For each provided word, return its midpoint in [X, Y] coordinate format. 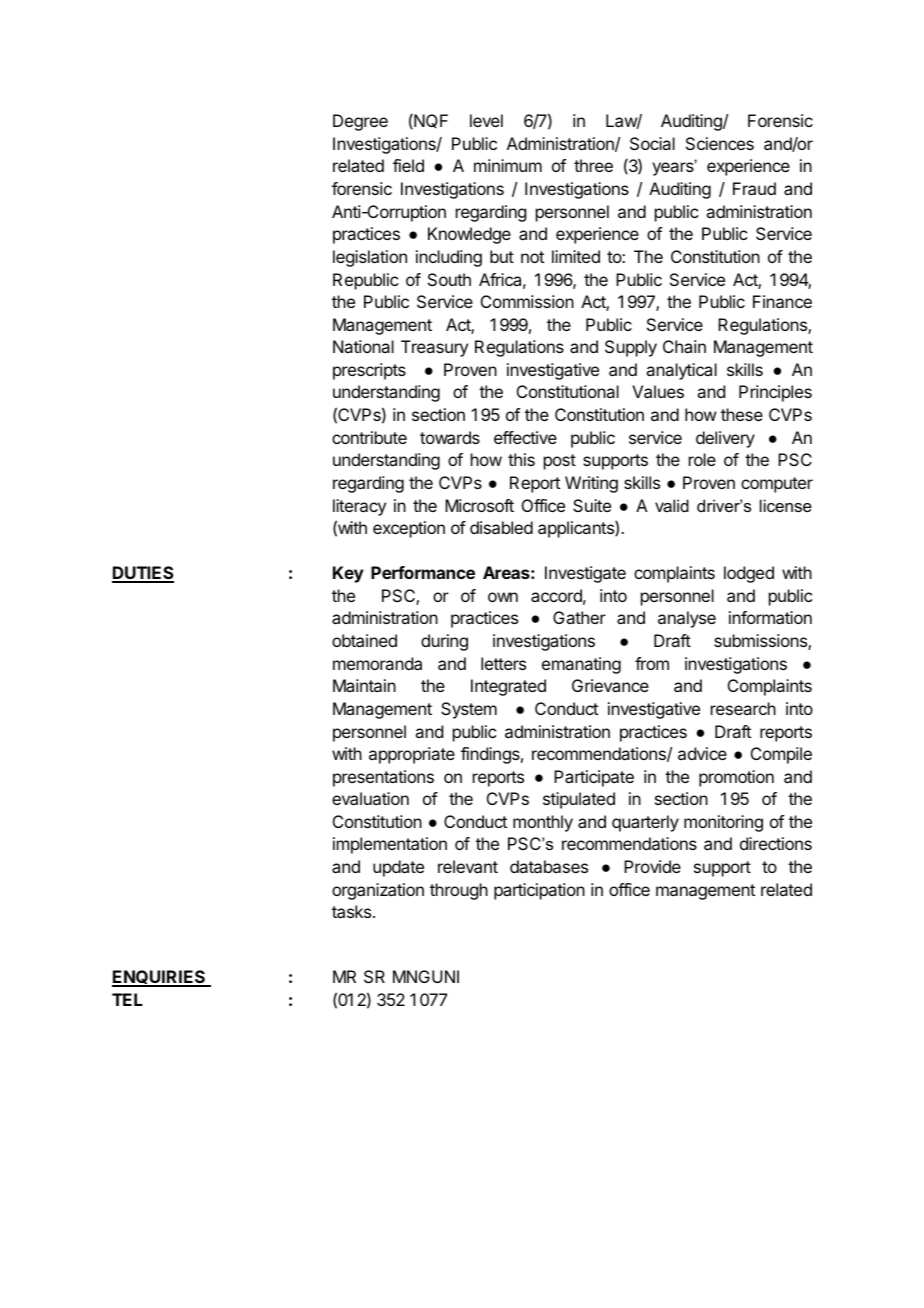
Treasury [434, 348]
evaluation [370, 798]
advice [702, 753]
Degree [360, 122]
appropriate [412, 755]
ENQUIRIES [160, 978]
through [459, 891]
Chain [684, 346]
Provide [652, 866]
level [486, 120]
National [363, 346]
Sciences [720, 143]
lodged [749, 574]
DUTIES [143, 574]
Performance [423, 572]
